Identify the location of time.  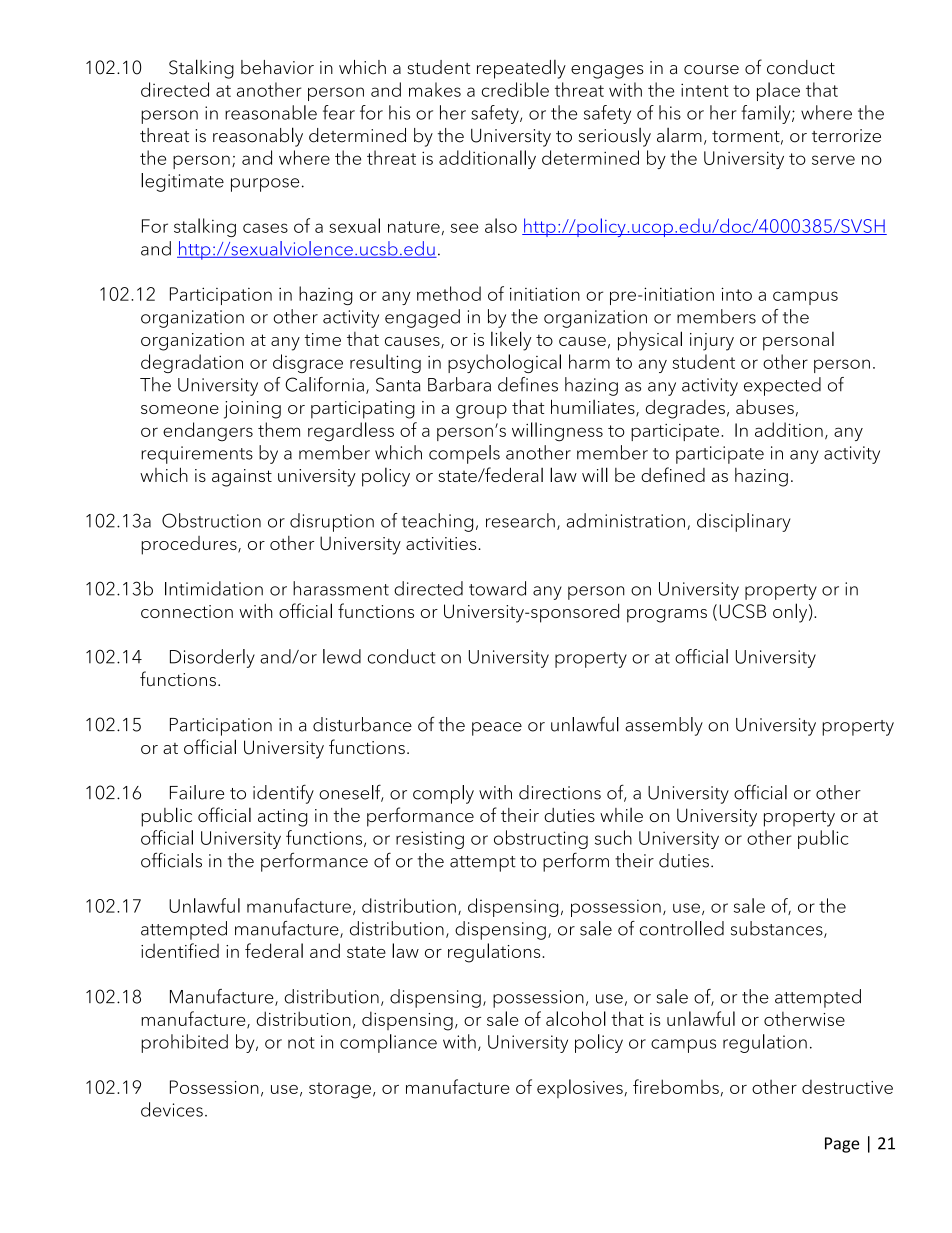
(322, 339).
